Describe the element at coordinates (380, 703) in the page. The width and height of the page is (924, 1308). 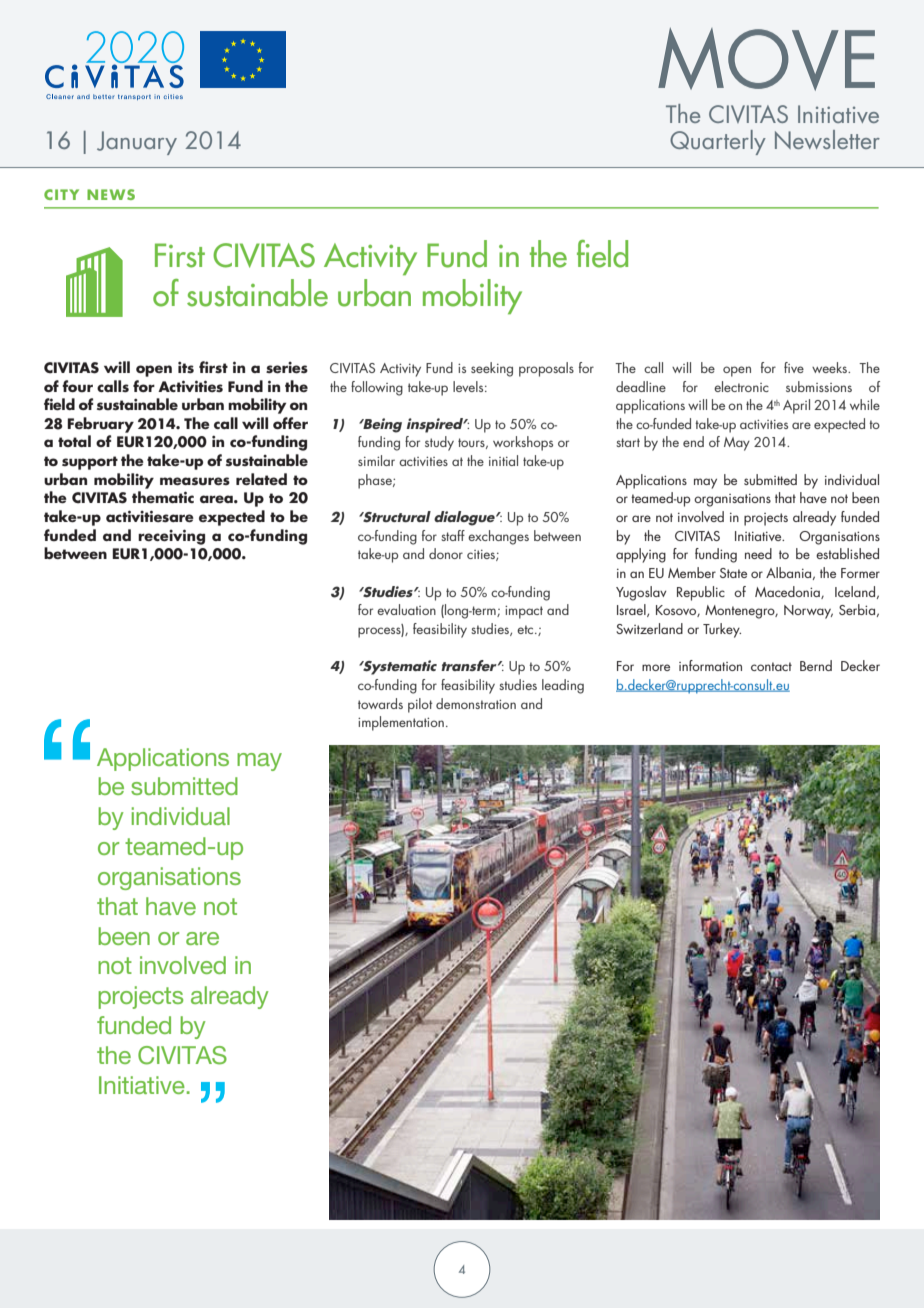
I see `towards` at that location.
